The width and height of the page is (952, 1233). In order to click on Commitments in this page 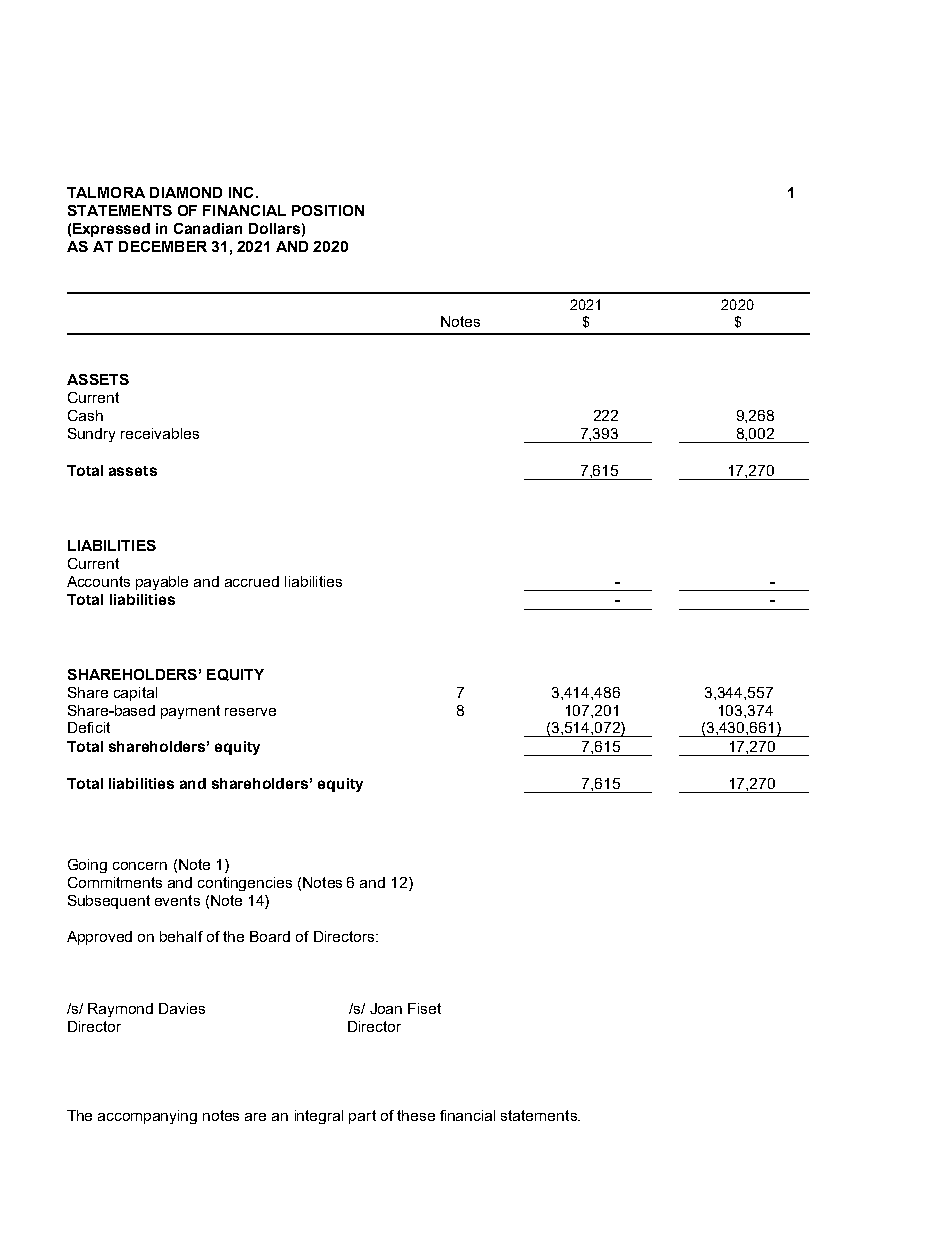, I will do `click(115, 882)`.
